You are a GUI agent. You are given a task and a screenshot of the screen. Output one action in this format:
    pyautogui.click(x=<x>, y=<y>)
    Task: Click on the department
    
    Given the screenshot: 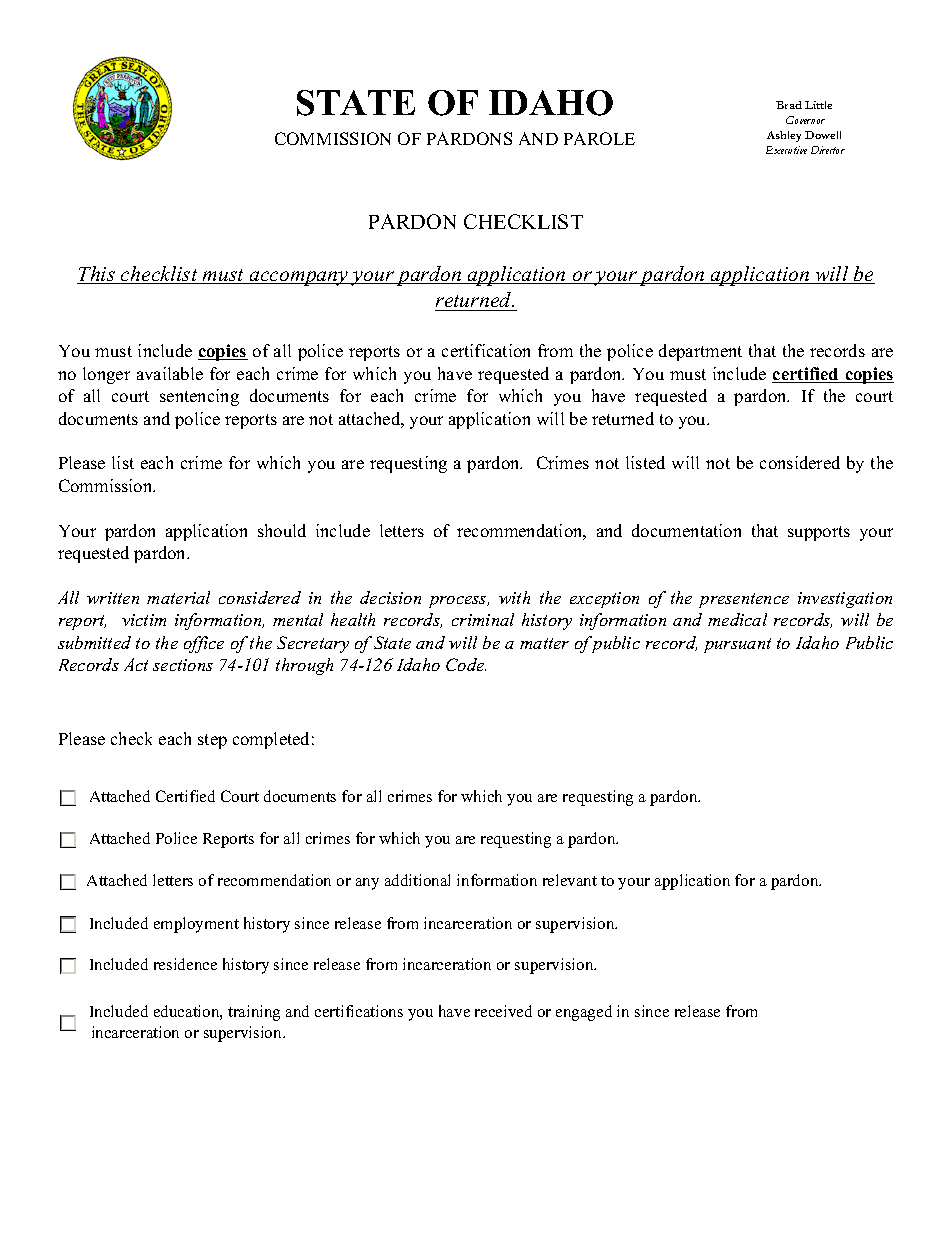 What is the action you would take?
    pyautogui.click(x=700, y=352)
